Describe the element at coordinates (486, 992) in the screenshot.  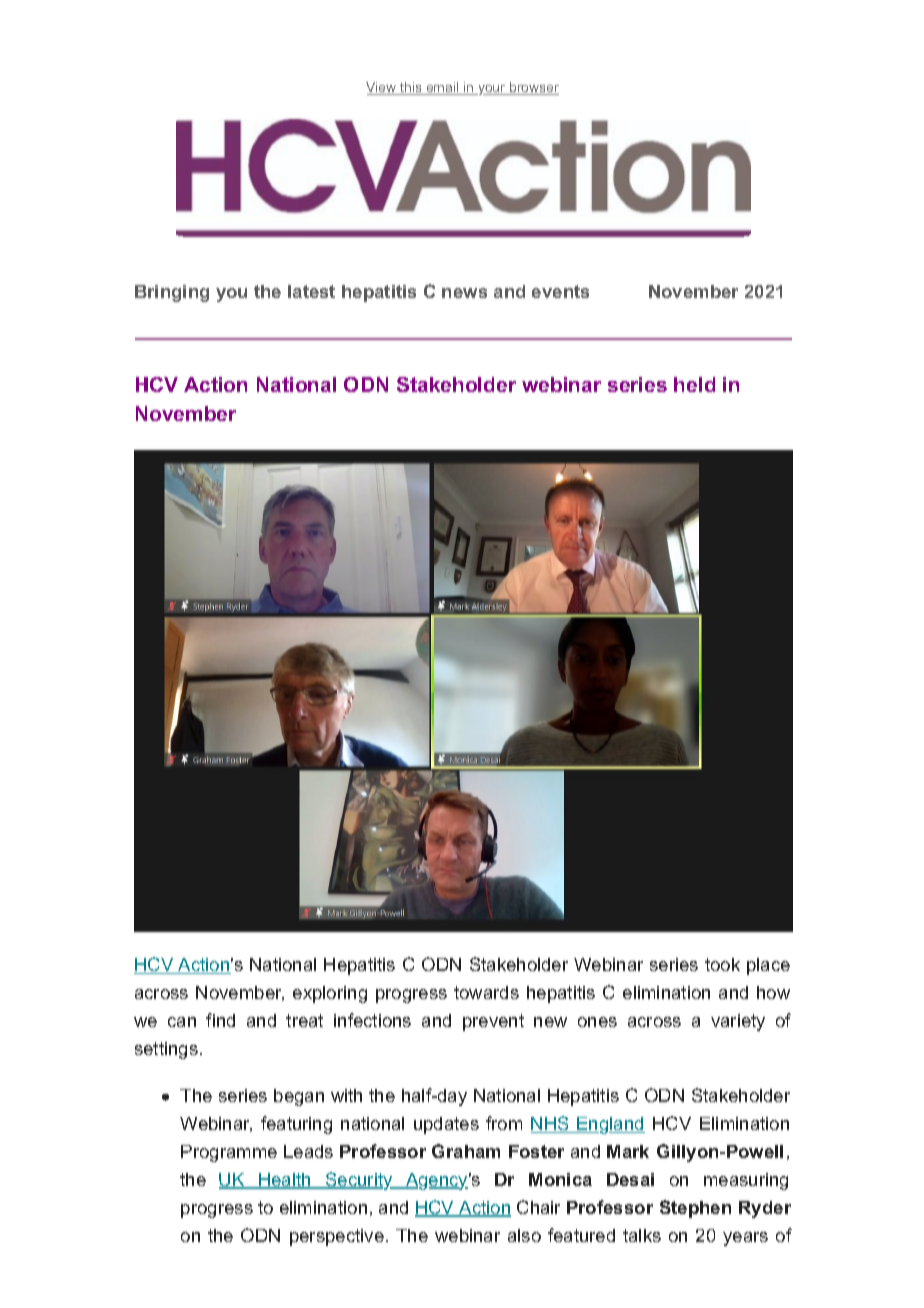
I see `towards` at that location.
